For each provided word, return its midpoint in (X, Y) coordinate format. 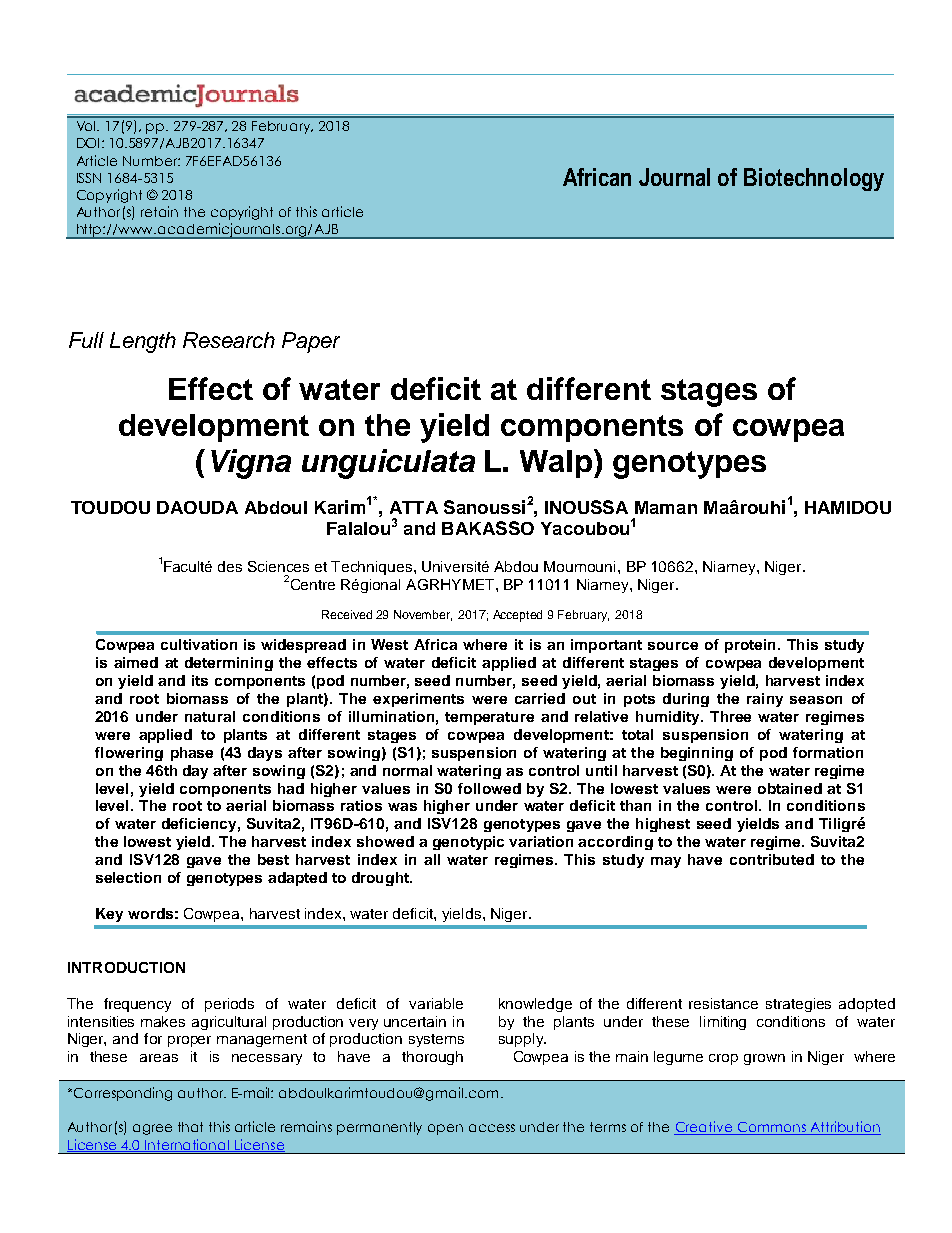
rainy (765, 700)
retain (159, 211)
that (190, 1127)
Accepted (517, 616)
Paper (311, 342)
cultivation (199, 644)
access (492, 1128)
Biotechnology (814, 179)
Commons (771, 1128)
